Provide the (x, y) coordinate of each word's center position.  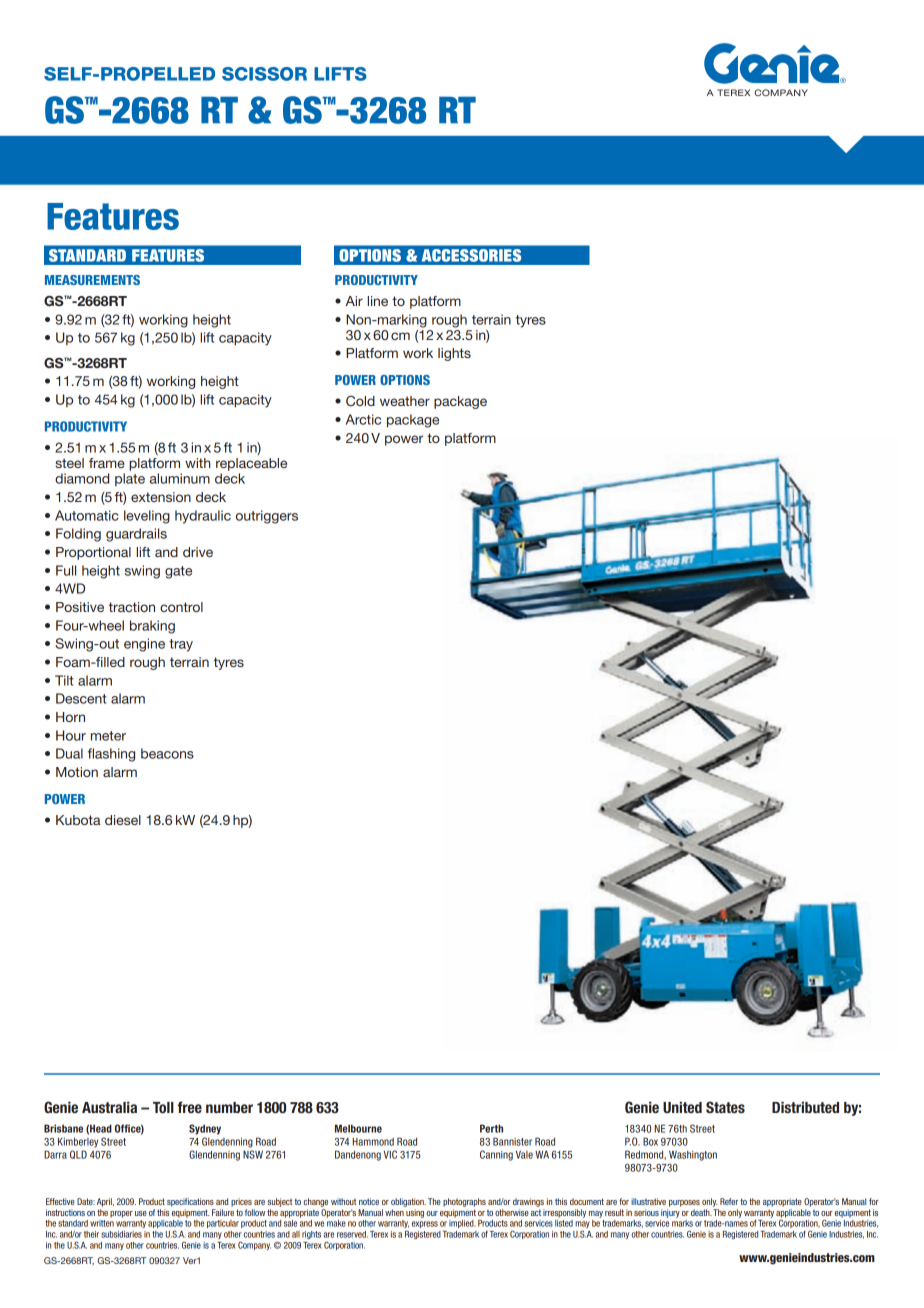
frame (107, 463)
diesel (123, 820)
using (415, 1213)
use (141, 1213)
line (378, 301)
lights (454, 354)
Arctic (363, 419)
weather (405, 401)
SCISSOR (264, 74)
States (725, 1107)
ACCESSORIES (471, 255)
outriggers (267, 517)
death (701, 1212)
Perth (491, 1128)
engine (144, 645)
